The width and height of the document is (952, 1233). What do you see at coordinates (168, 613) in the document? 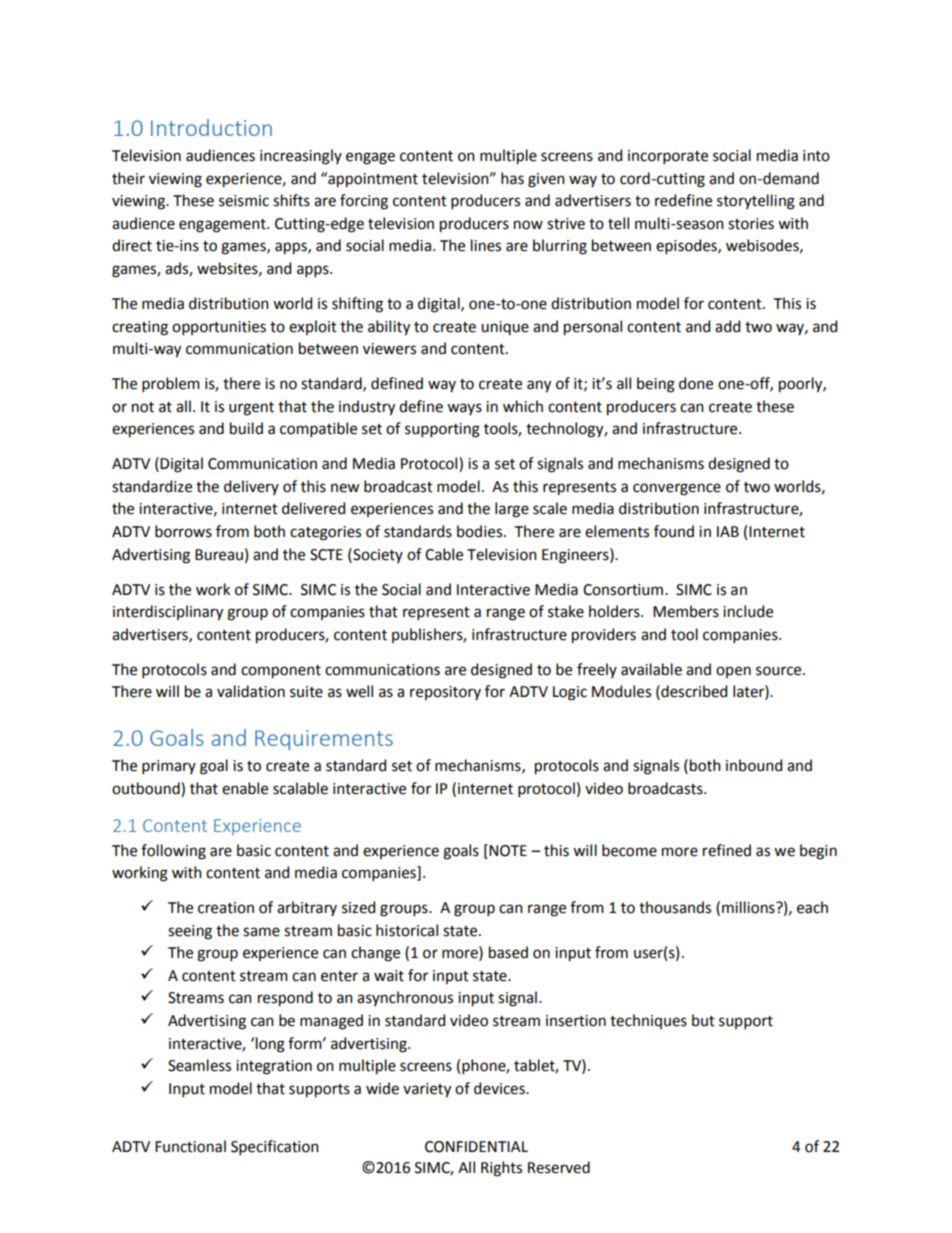
I see `interdisciplinary` at bounding box center [168, 613].
